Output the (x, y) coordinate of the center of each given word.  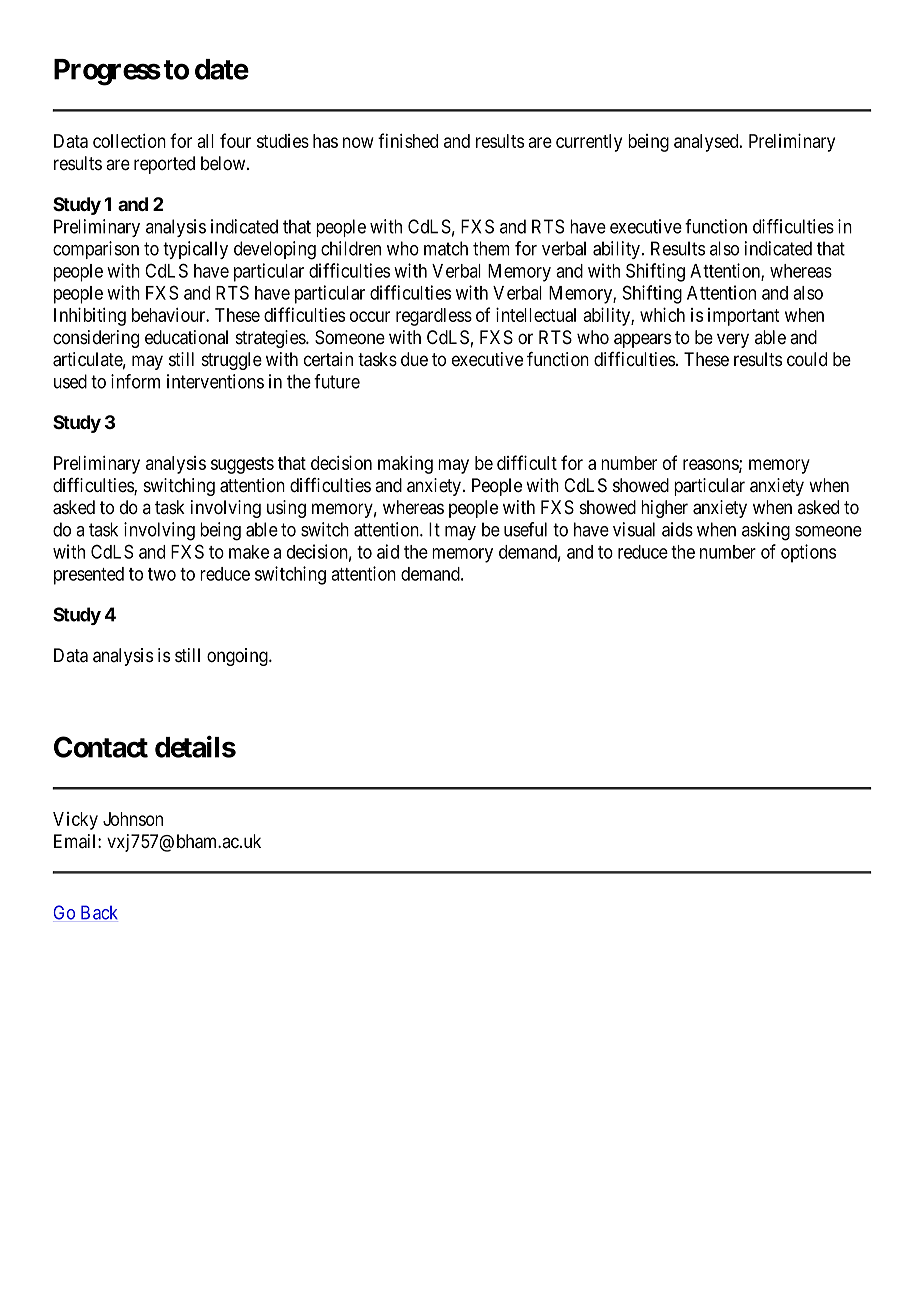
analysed (707, 143)
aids (677, 529)
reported (164, 165)
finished (408, 140)
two (162, 574)
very (733, 340)
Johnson (133, 819)
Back (99, 912)
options (808, 553)
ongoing (238, 657)
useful (525, 529)
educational (186, 337)
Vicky (75, 821)
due (414, 359)
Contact (101, 747)
